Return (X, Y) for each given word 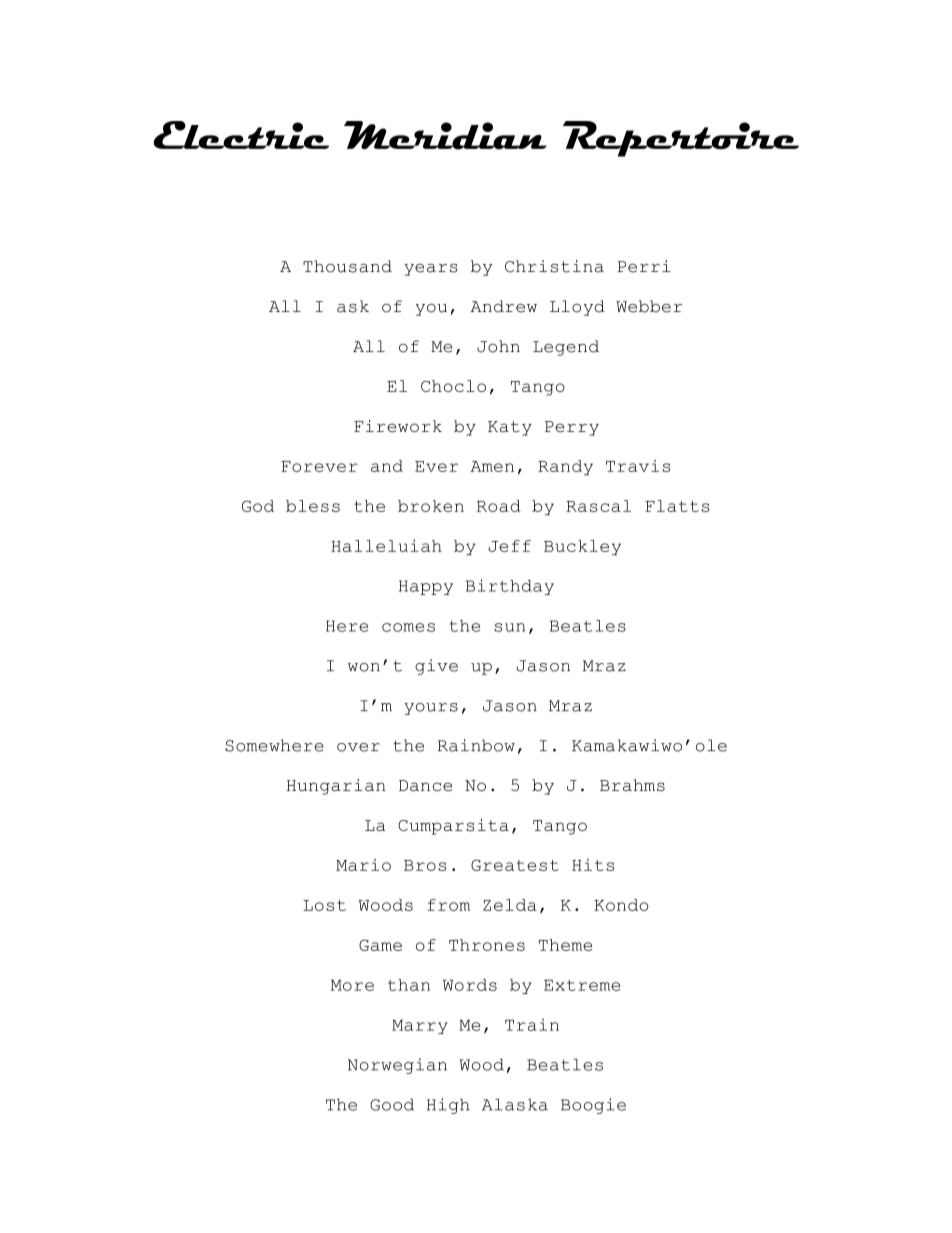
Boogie (593, 1106)
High (448, 1106)
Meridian (445, 135)
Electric (241, 135)
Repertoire (681, 139)
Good (392, 1104)
